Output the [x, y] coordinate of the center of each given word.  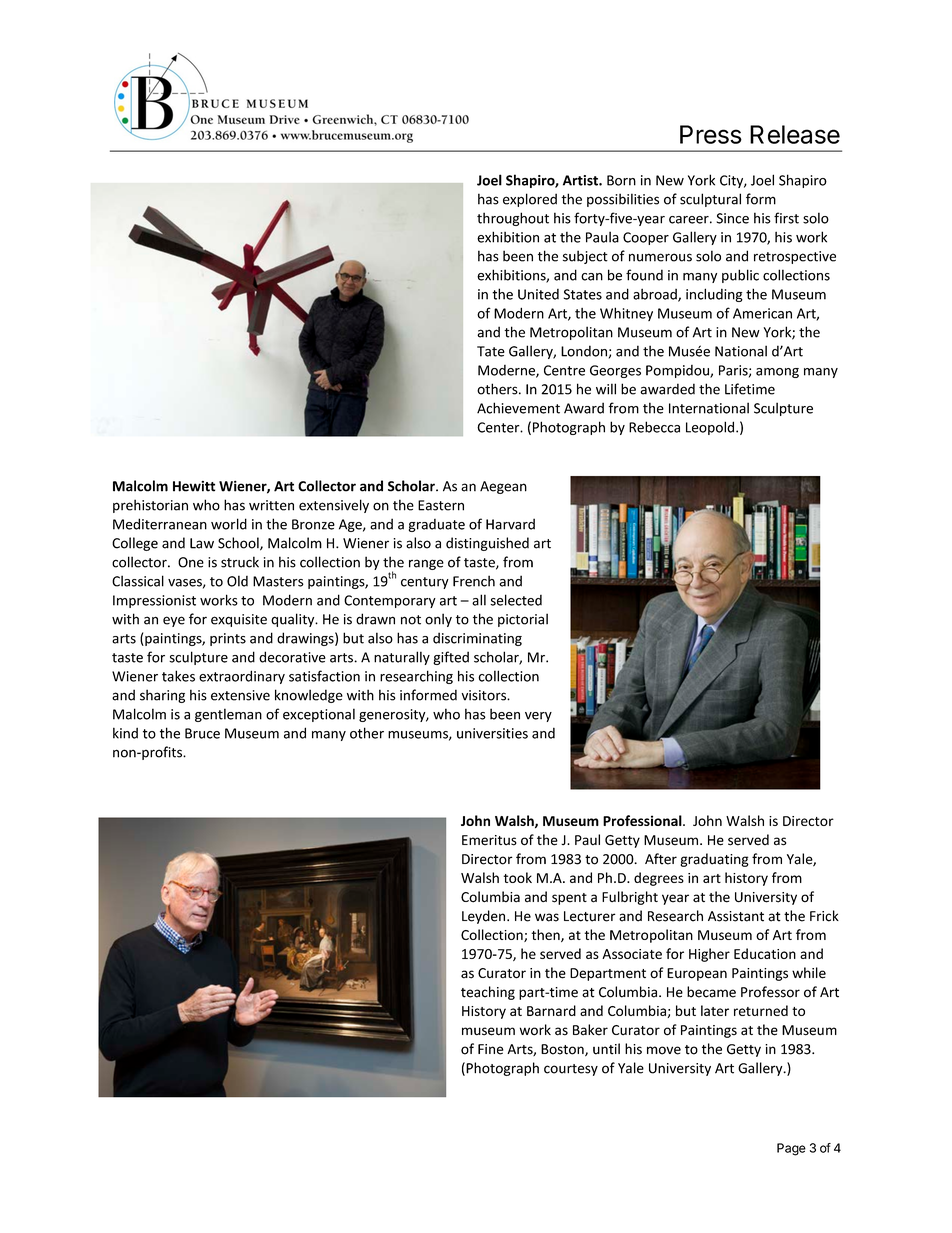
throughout [513, 219]
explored [530, 200]
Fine [490, 1049]
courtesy [571, 1070]
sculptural [710, 200]
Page [791, 1149]
